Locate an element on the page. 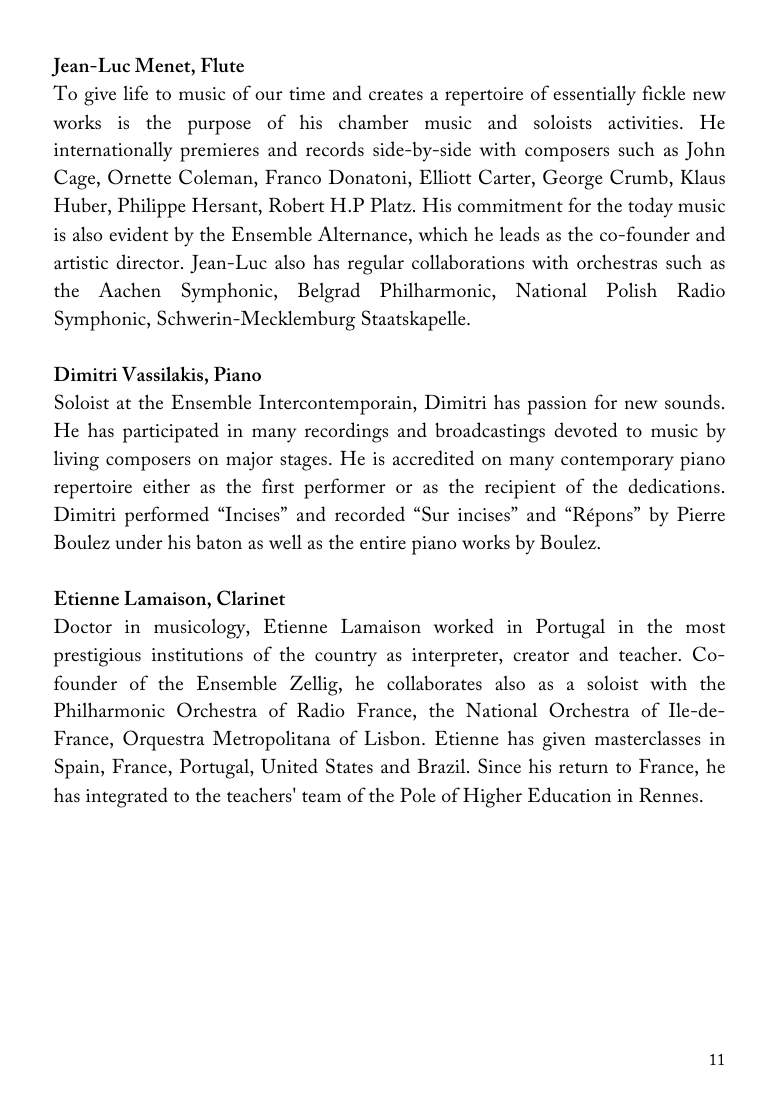 The height and width of the page is (1100, 775). Polish is located at coordinates (632, 290).
